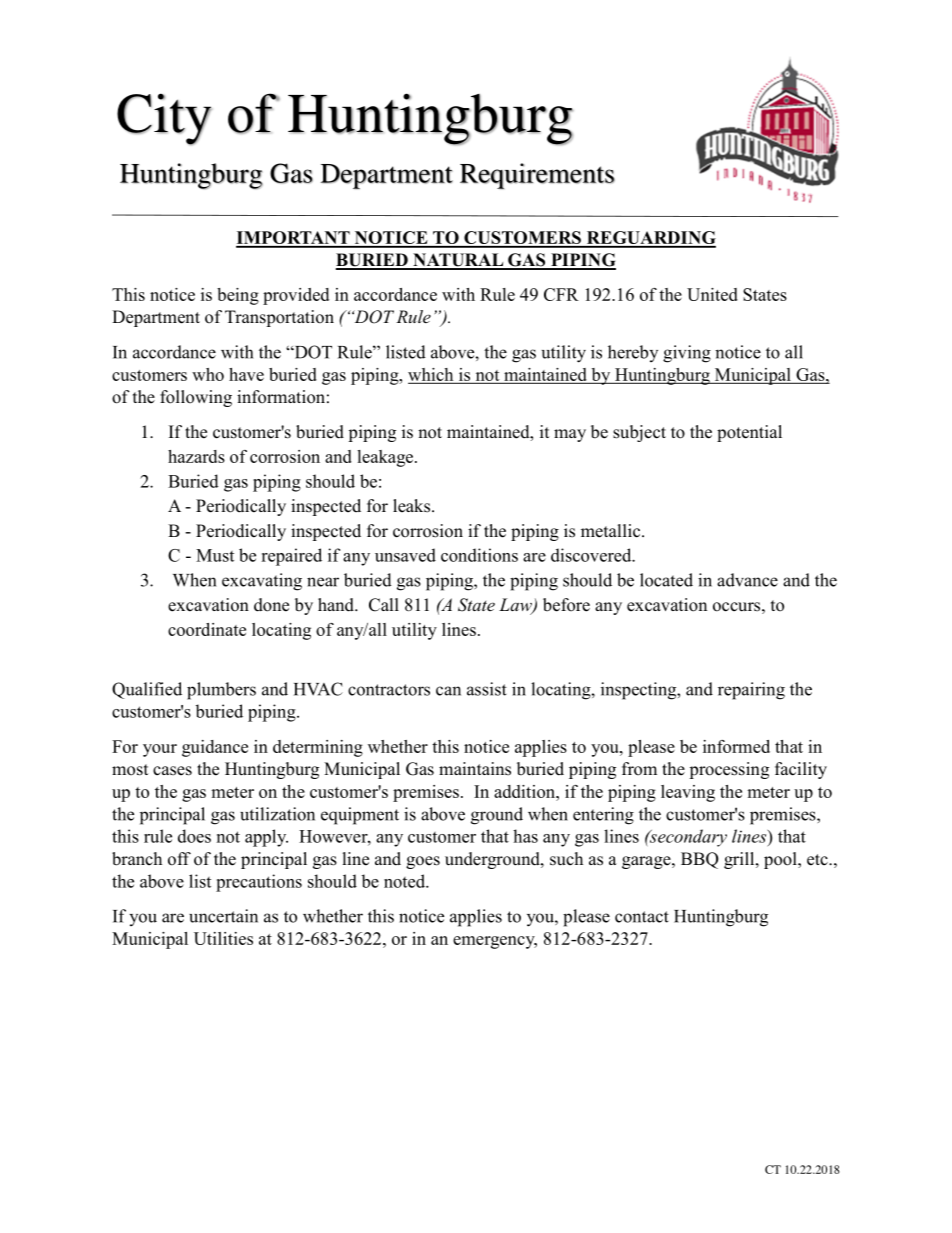 The width and height of the screenshot is (952, 1233). What do you see at coordinates (747, 580) in the screenshot?
I see `advance` at bounding box center [747, 580].
